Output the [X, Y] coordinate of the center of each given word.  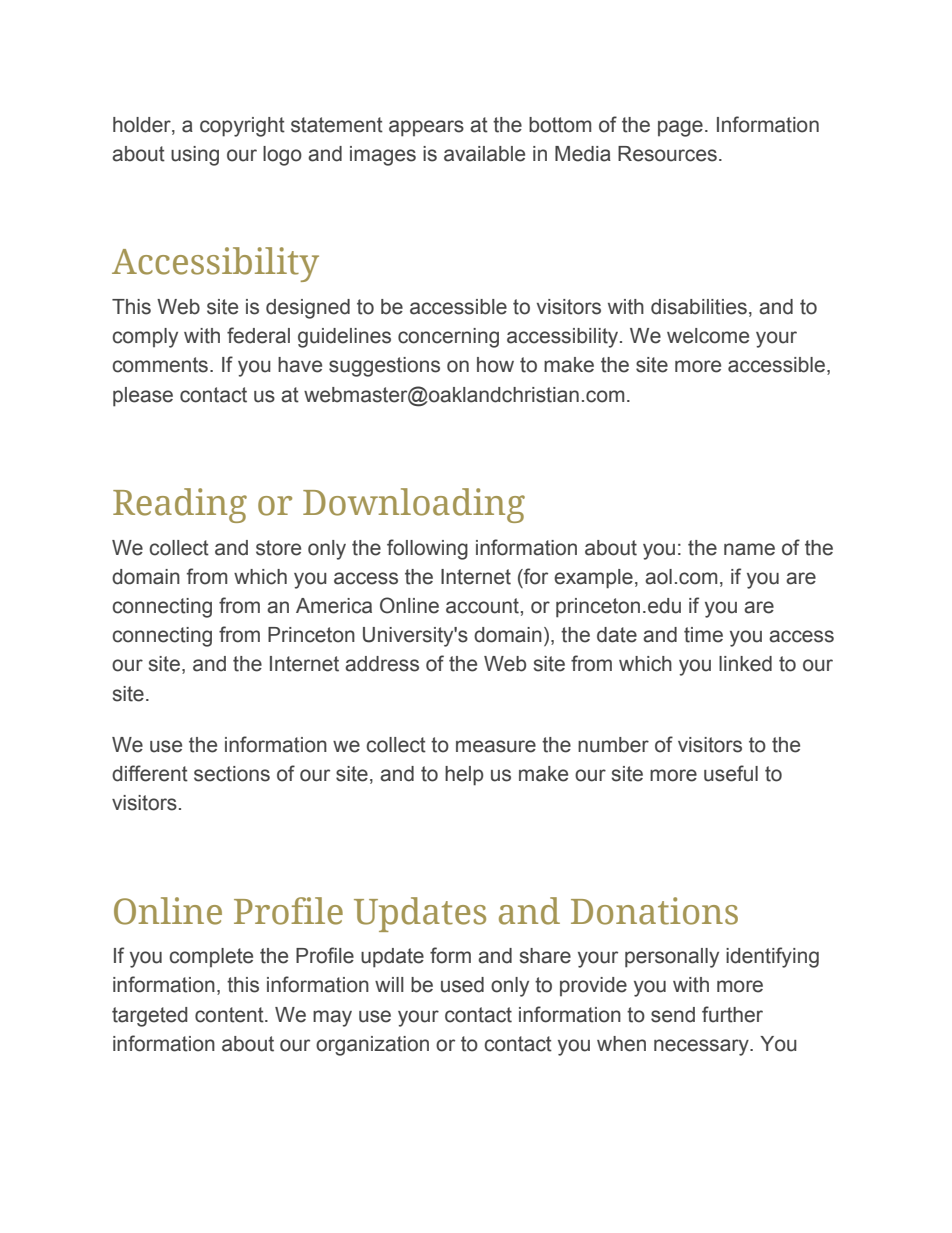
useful [731, 773]
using [195, 156]
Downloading [414, 505]
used [462, 985]
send [673, 1015]
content [230, 1015]
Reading [180, 505]
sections [232, 774]
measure [496, 746]
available [484, 154]
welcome [708, 336]
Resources [667, 154]
